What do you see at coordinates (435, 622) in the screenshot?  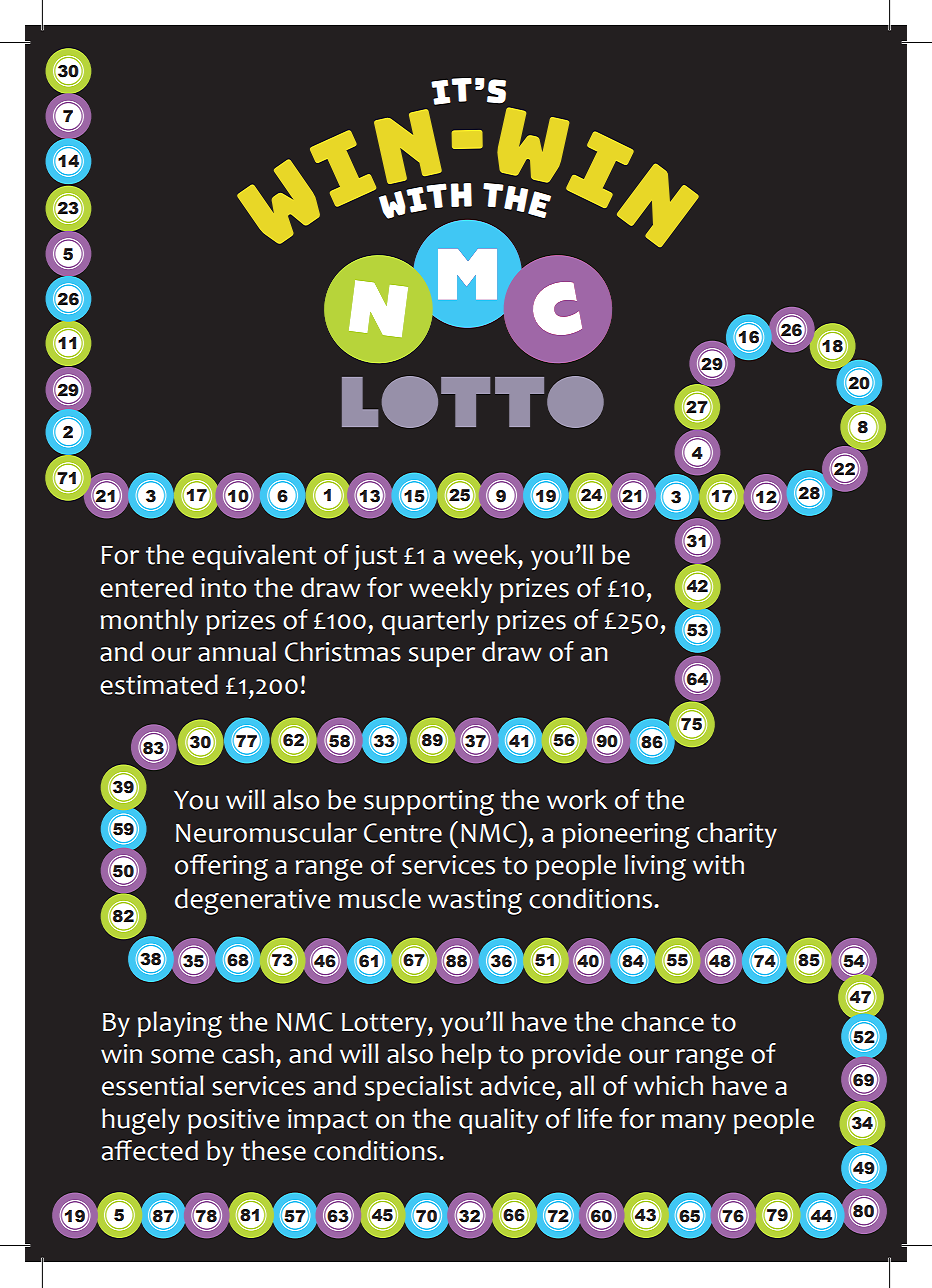 I see `quarterly` at bounding box center [435, 622].
